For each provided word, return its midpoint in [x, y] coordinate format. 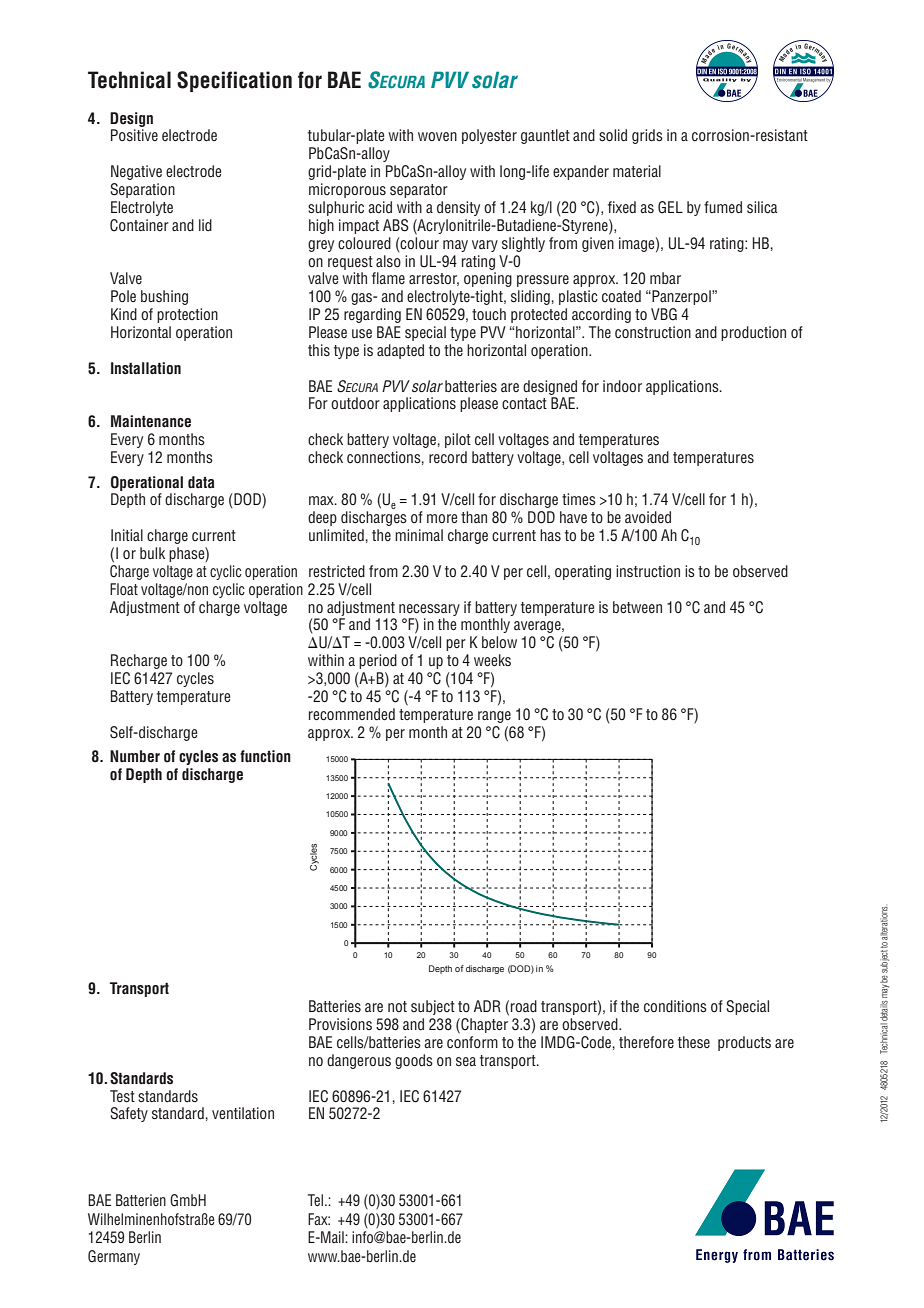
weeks [492, 660]
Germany [114, 1257]
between [637, 607]
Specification [234, 81]
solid [613, 135]
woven [437, 136]
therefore [646, 1042]
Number [135, 756]
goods [414, 1061]
